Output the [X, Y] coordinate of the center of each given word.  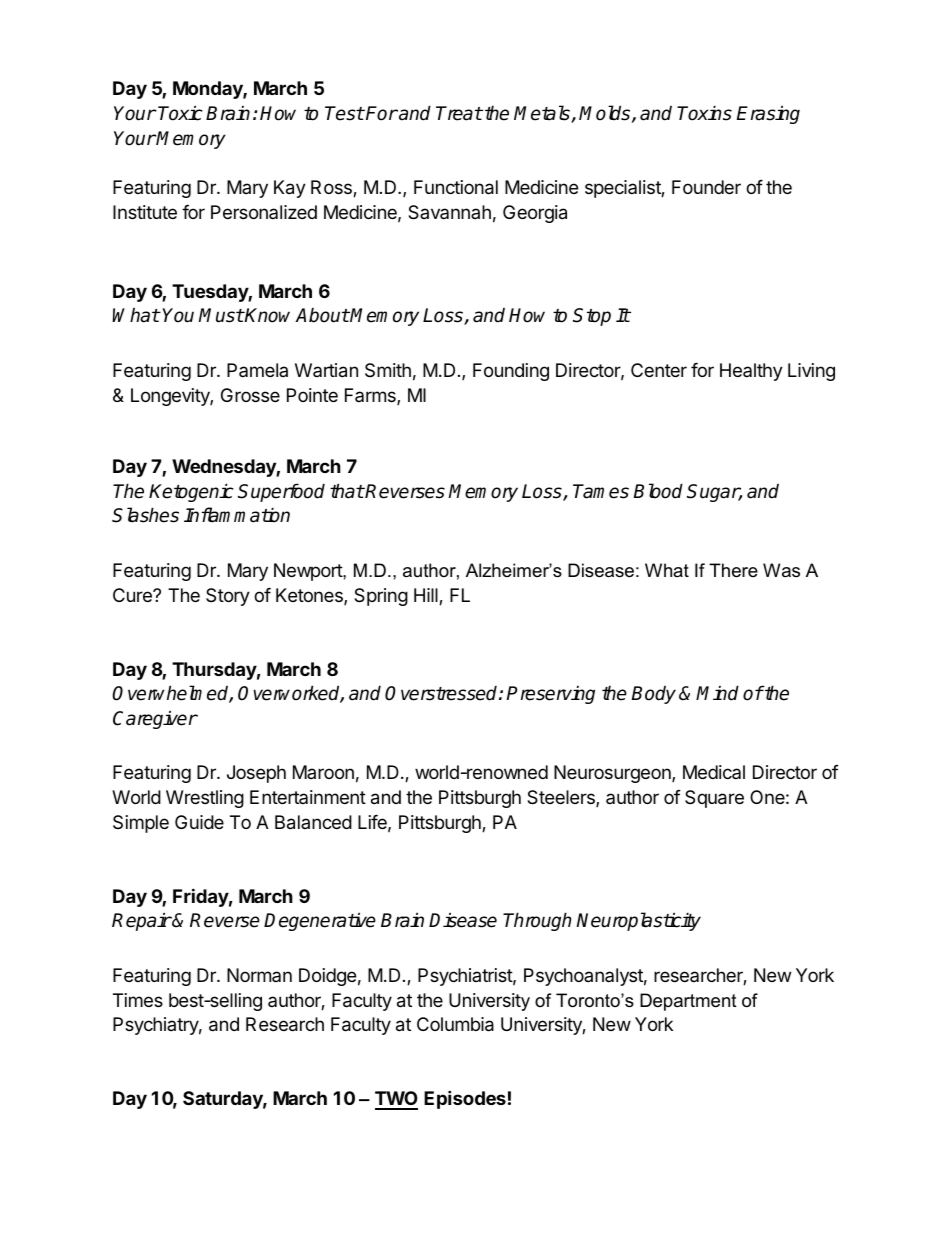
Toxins [704, 113]
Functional [456, 187]
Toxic [180, 113]
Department [688, 1002]
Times [138, 1000]
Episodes [465, 1099]
